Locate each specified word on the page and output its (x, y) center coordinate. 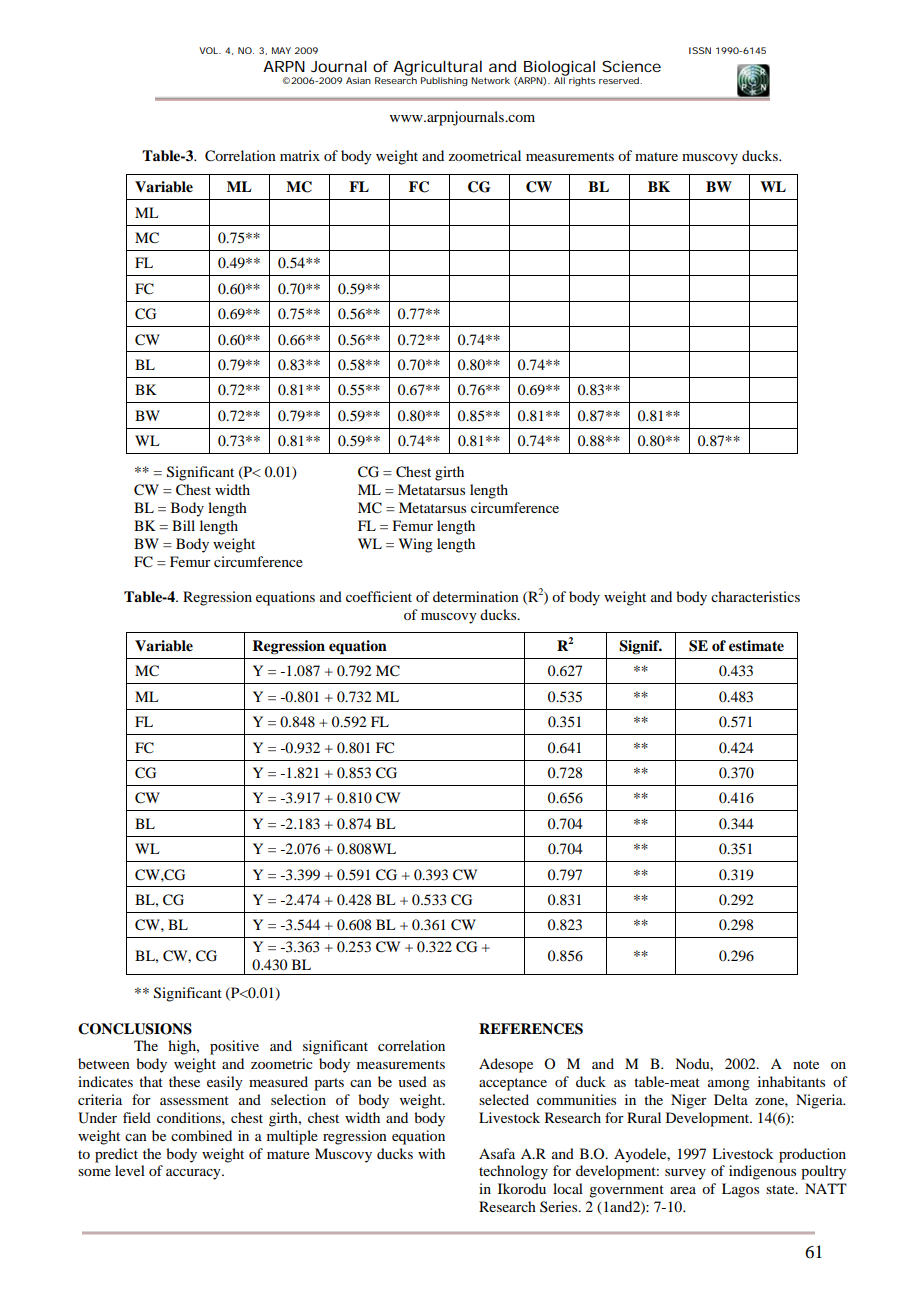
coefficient (379, 596)
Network (490, 80)
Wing (415, 545)
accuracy (194, 1174)
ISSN (700, 50)
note (806, 1064)
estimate (756, 646)
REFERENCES (531, 1029)
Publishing (444, 81)
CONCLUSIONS (135, 1029)
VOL (210, 50)
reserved (620, 80)
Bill (183, 525)
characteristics (755, 596)
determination (476, 596)
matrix (300, 155)
